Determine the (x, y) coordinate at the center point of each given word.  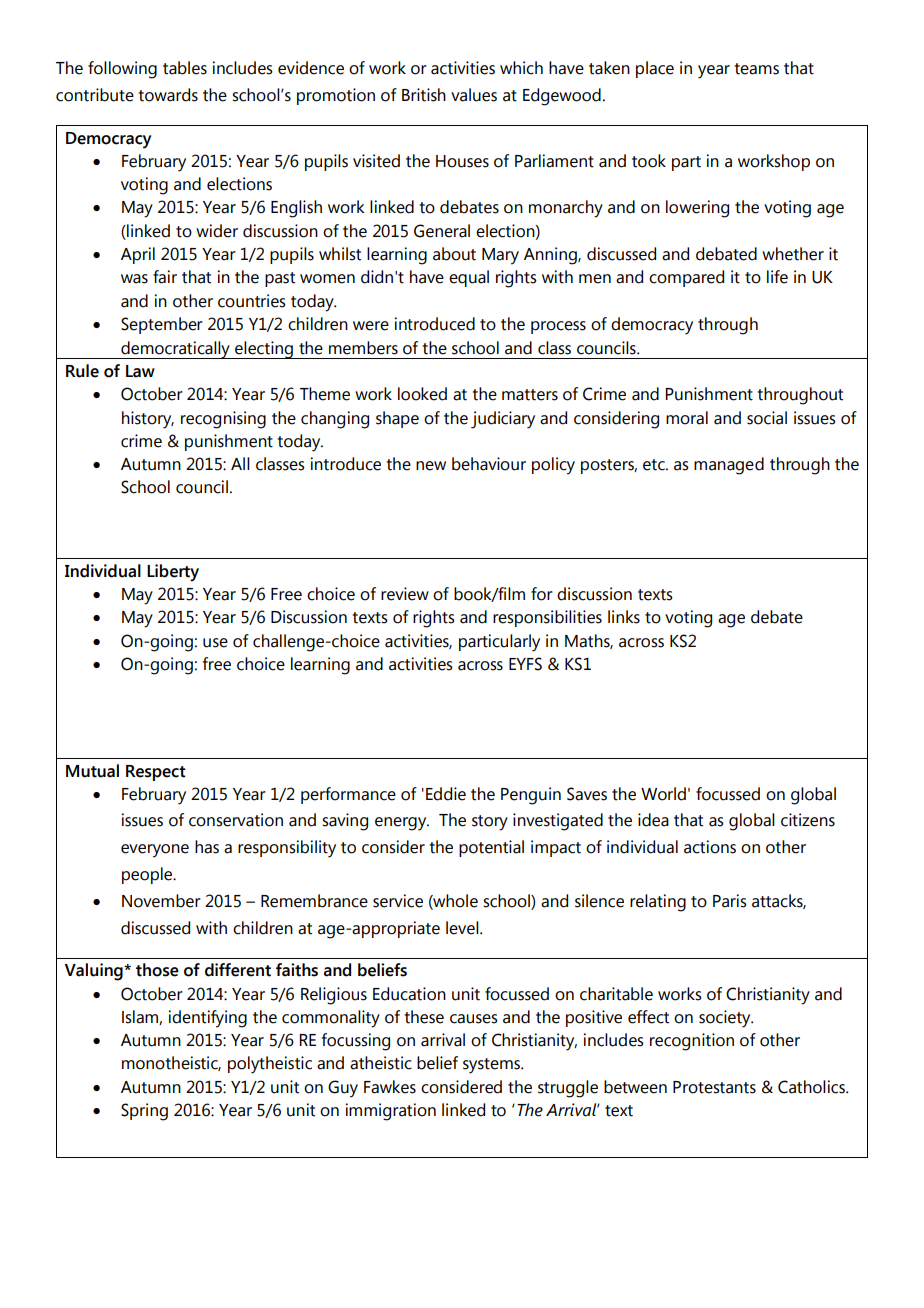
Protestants (714, 1087)
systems (493, 1066)
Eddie (446, 794)
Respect (156, 773)
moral (687, 418)
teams (756, 69)
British (424, 95)
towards (168, 95)
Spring (144, 1112)
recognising (223, 420)
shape (397, 419)
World (663, 794)
